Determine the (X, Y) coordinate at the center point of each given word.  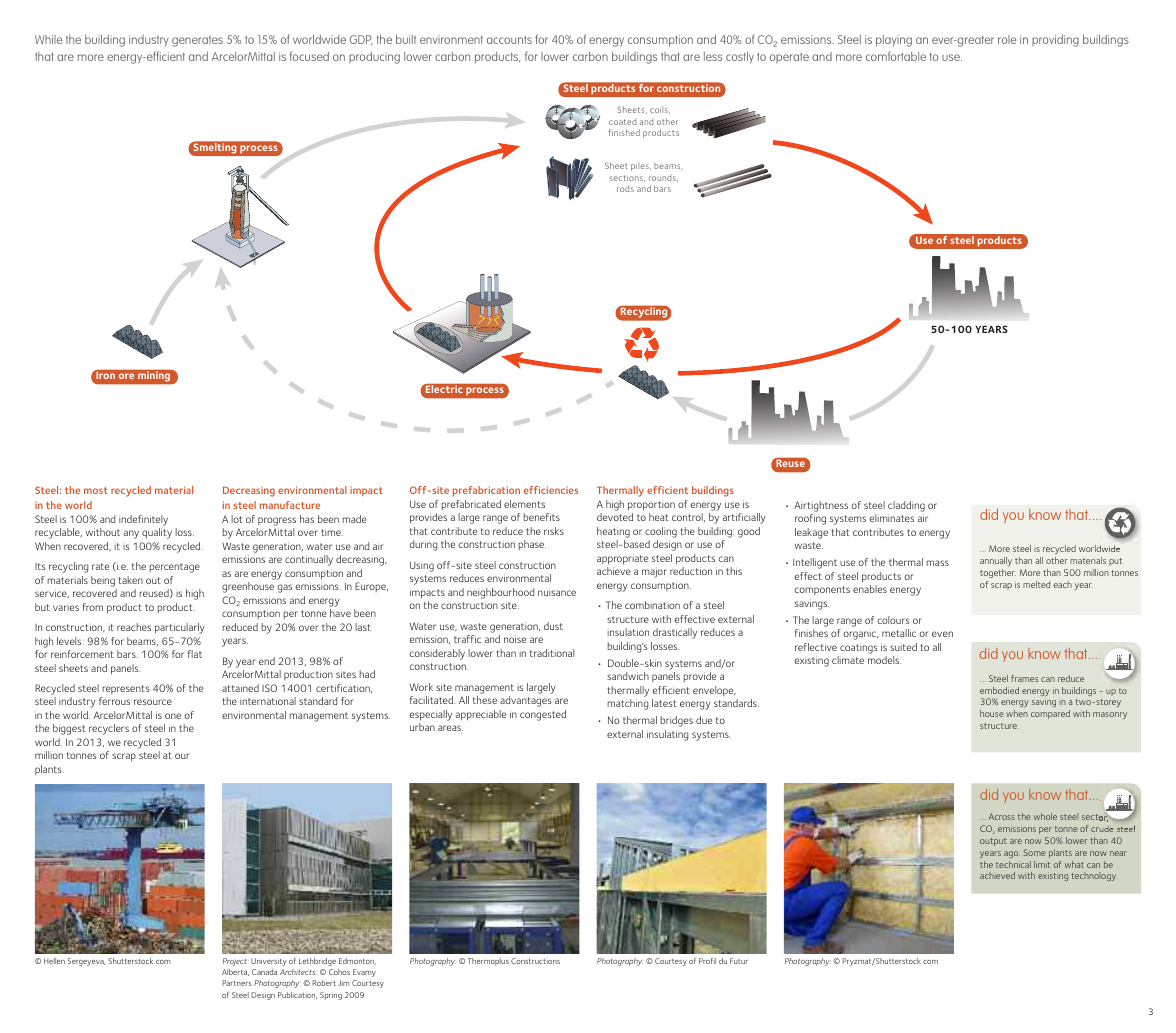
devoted (615, 517)
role (1007, 39)
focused (309, 56)
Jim (344, 983)
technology (1094, 876)
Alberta (235, 972)
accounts (509, 40)
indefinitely (143, 520)
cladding (906, 506)
